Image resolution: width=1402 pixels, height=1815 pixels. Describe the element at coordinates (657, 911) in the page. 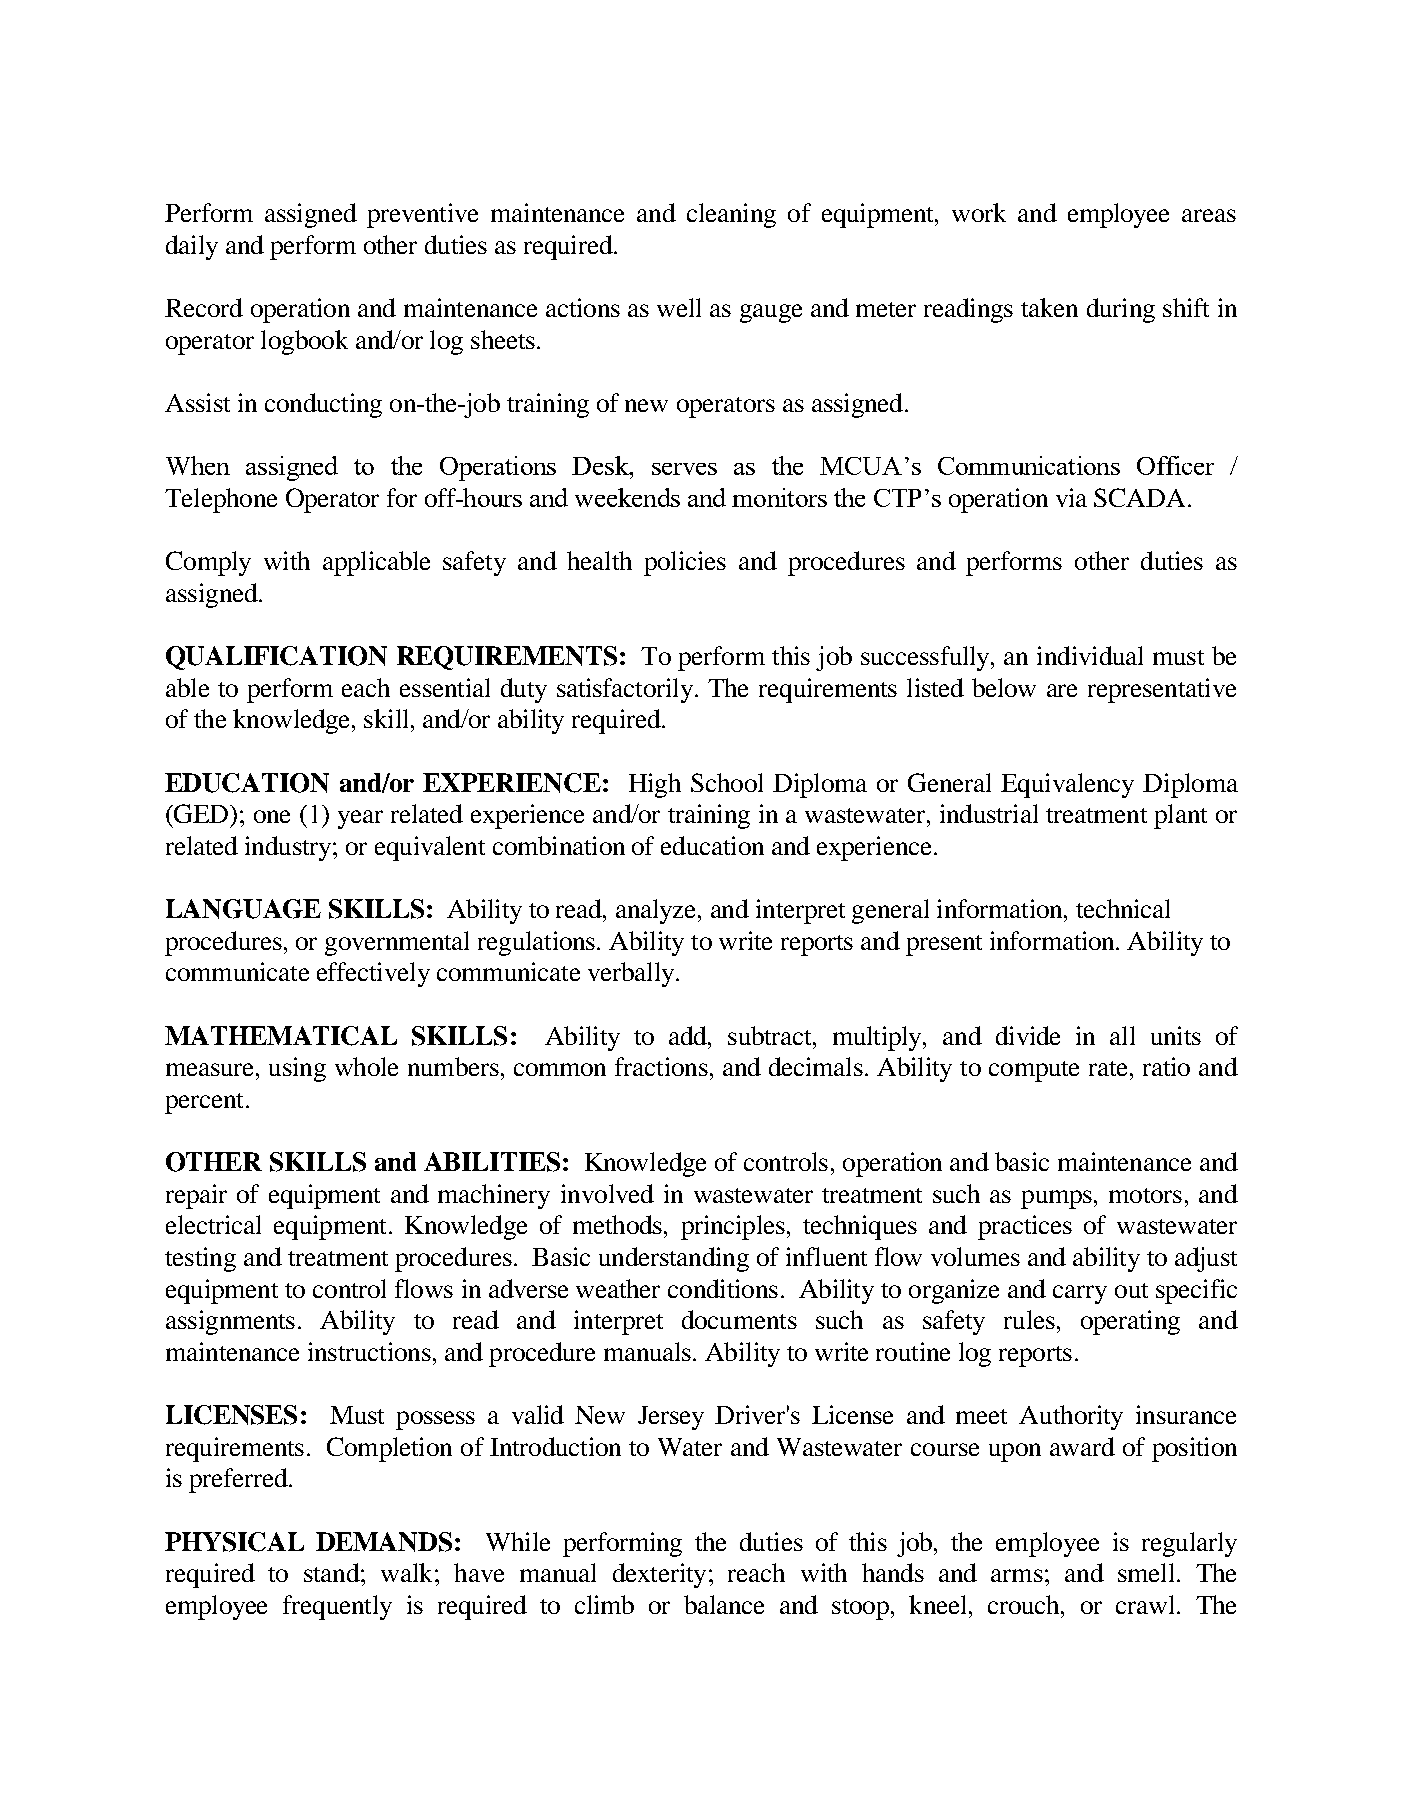

I see `analyze` at that location.
